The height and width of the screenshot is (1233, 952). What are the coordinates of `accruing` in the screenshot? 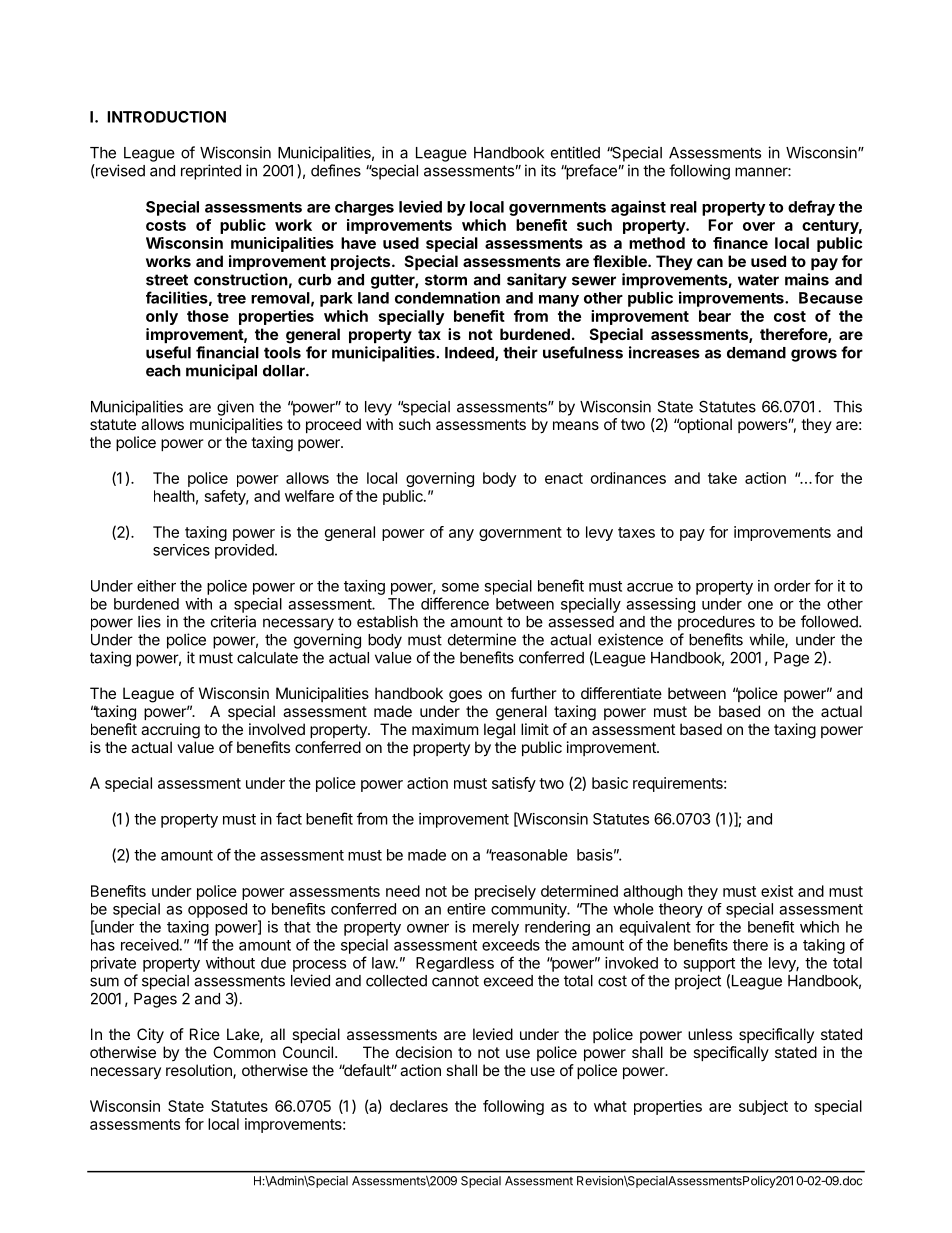 It's located at (170, 731).
